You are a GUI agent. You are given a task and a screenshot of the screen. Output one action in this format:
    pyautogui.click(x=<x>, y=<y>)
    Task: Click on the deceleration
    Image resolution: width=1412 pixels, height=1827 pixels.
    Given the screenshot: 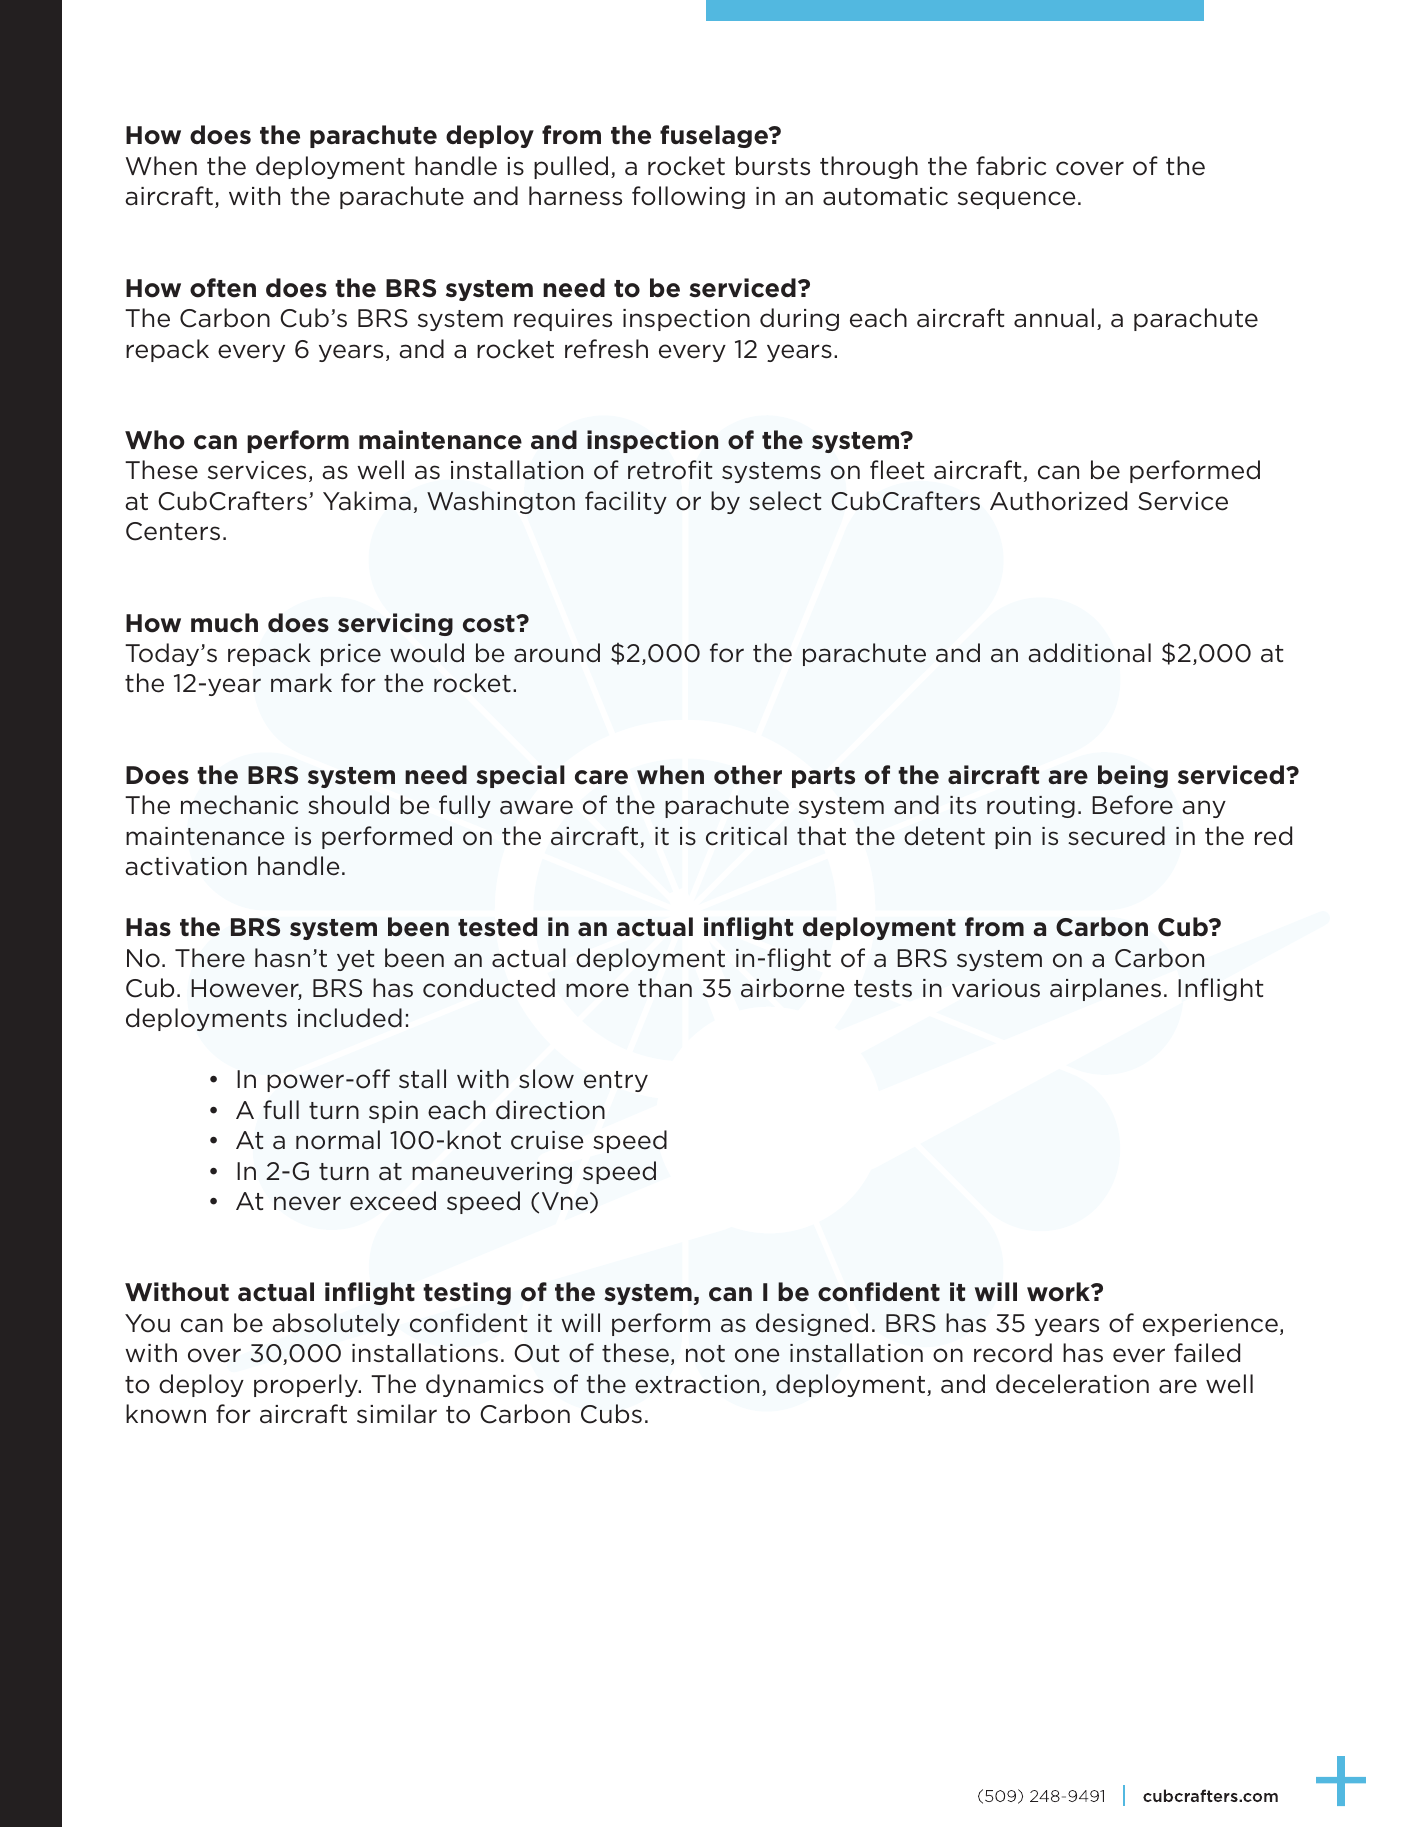 What is the action you would take?
    pyautogui.click(x=1072, y=1384)
